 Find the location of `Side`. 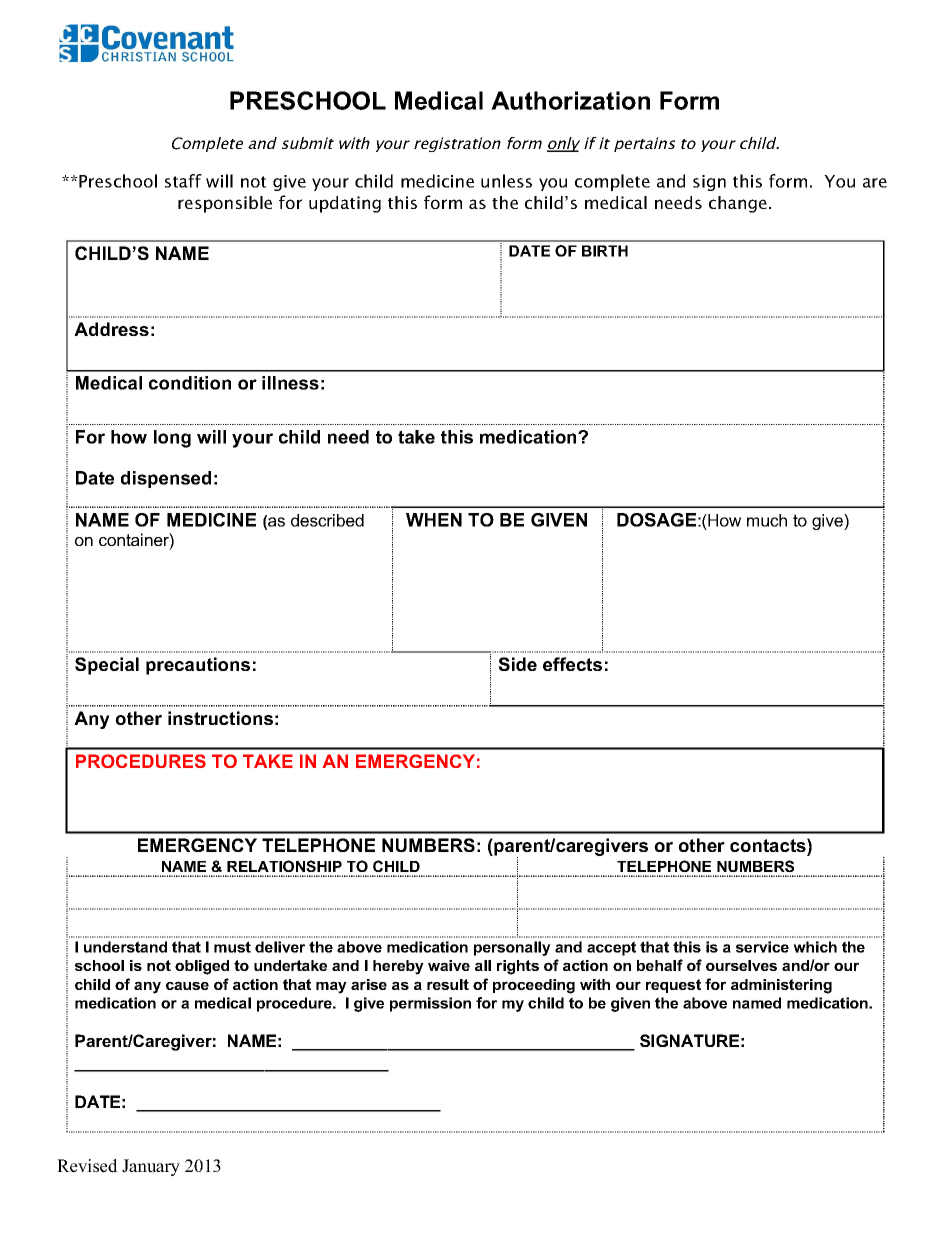

Side is located at coordinates (517, 664).
